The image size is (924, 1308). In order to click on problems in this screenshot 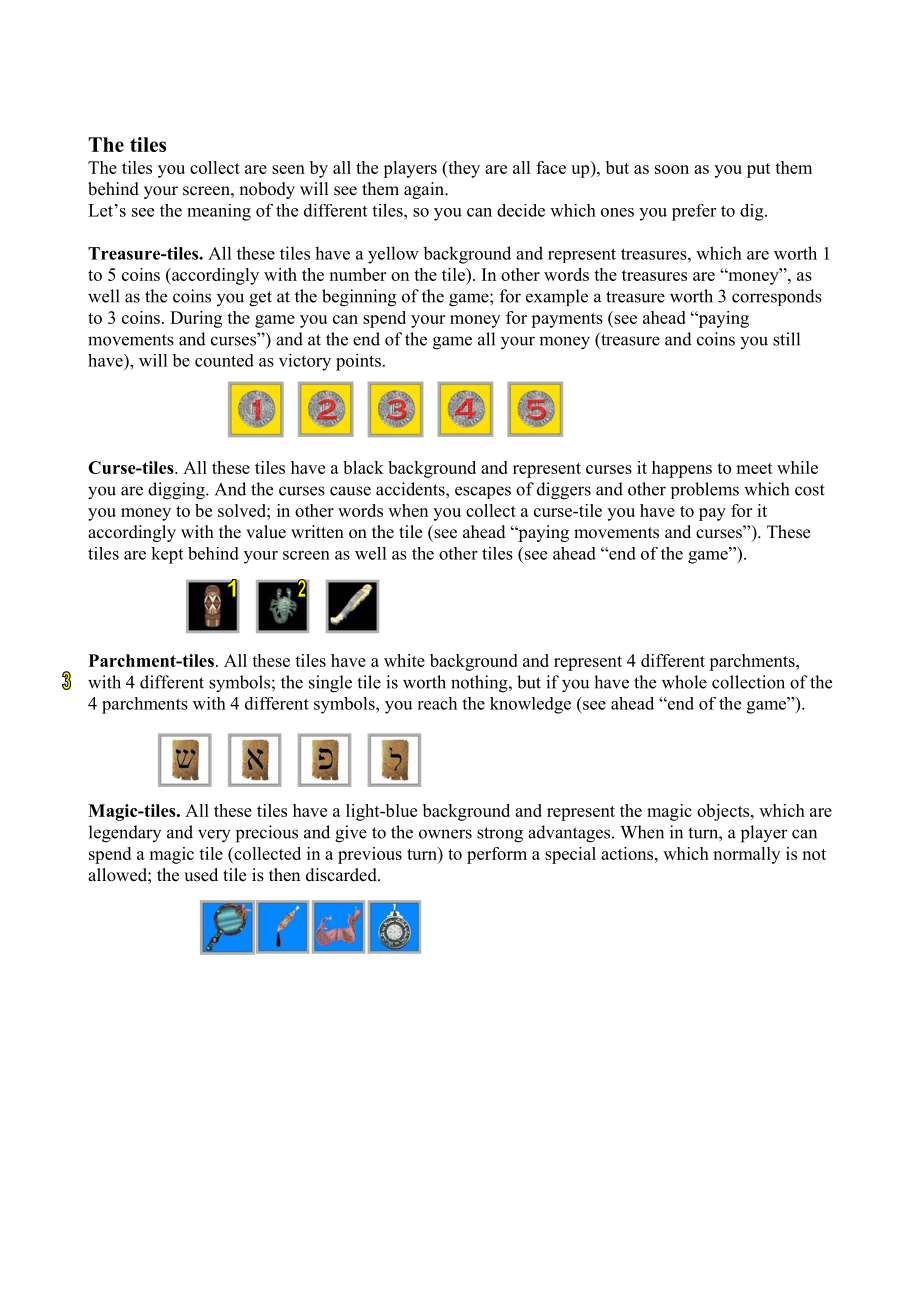, I will do `click(705, 490)`.
